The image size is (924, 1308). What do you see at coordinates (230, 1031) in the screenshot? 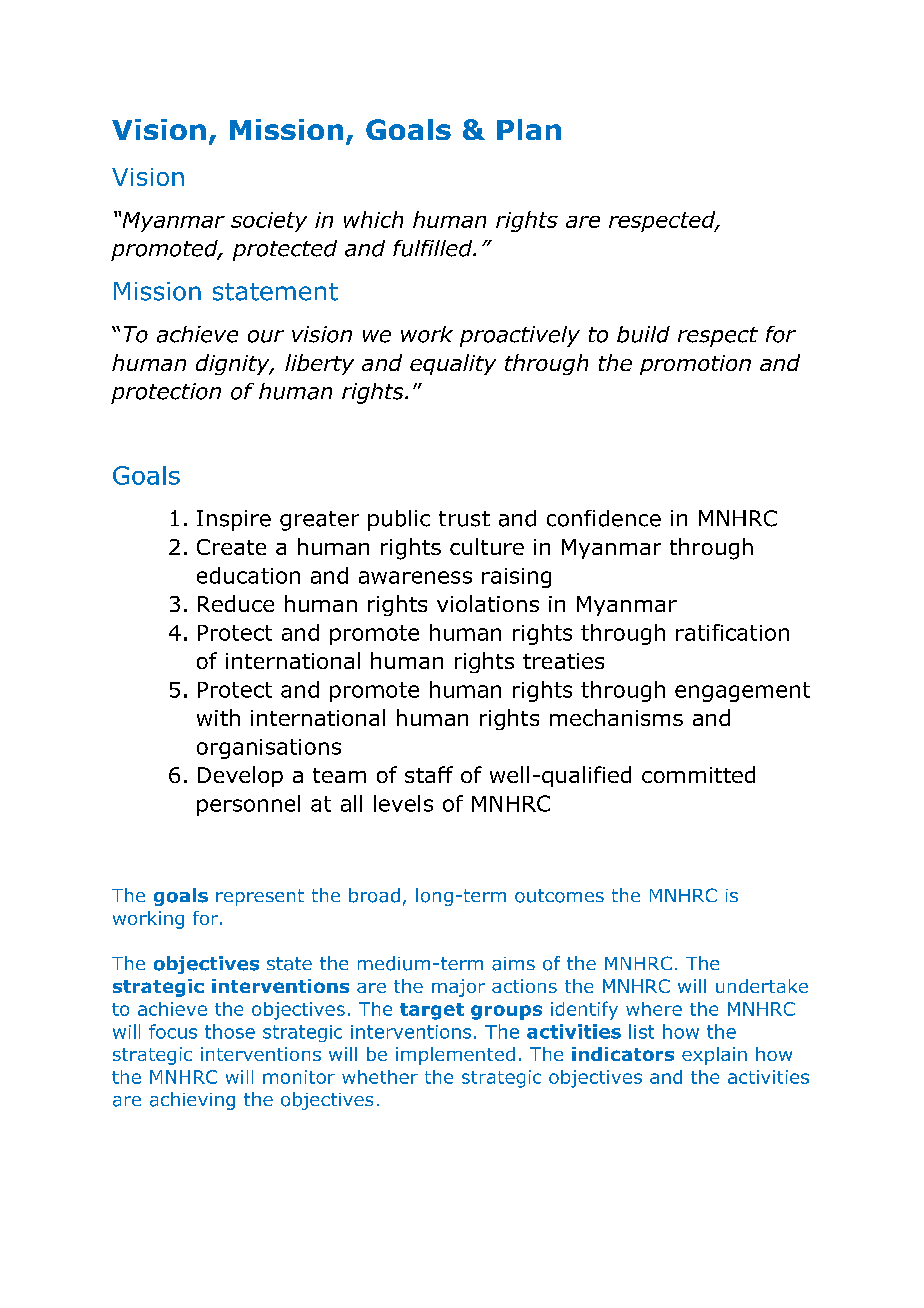
I see `those` at bounding box center [230, 1031].
